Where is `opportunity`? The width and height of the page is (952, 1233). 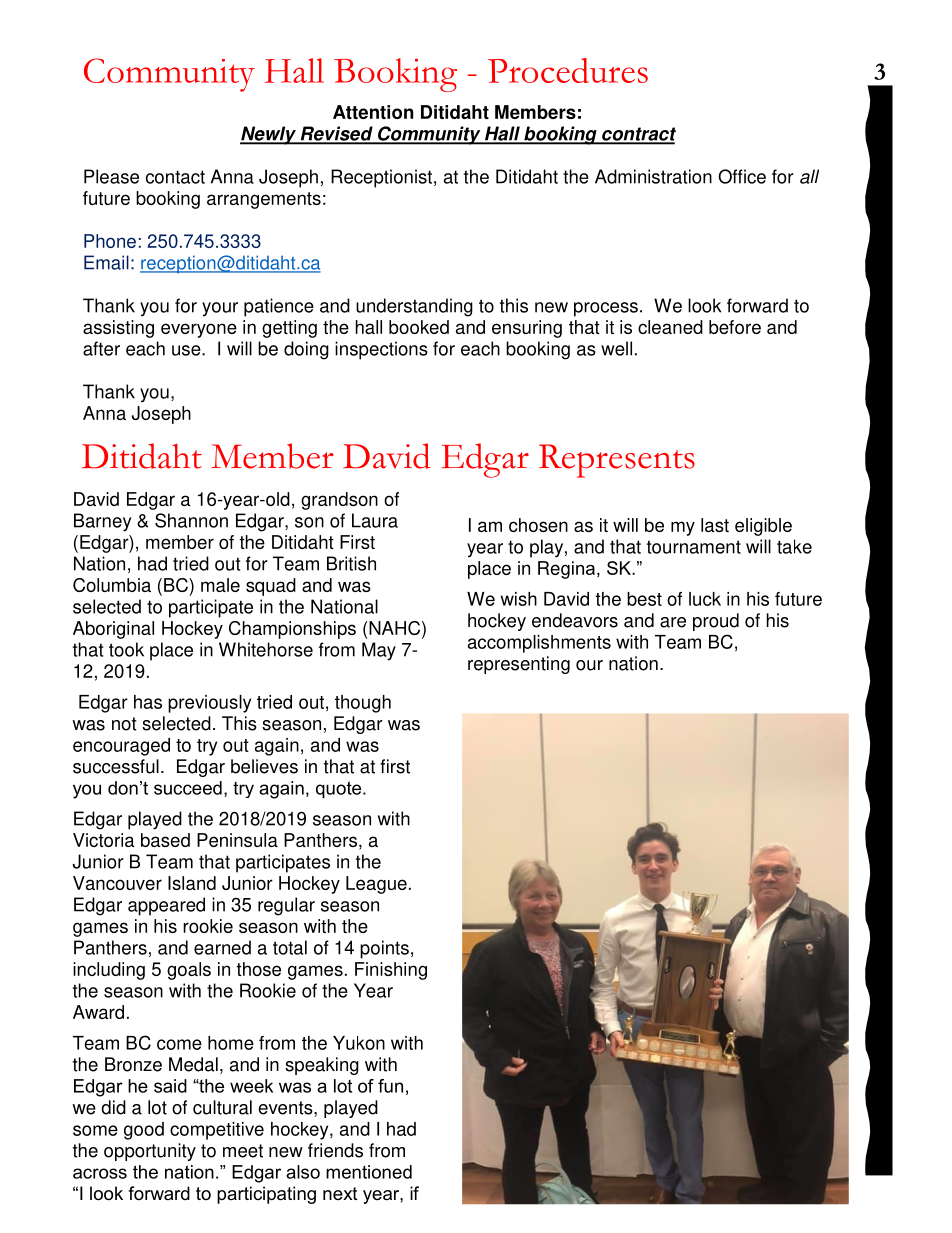
opportunity is located at coordinates (150, 1152).
